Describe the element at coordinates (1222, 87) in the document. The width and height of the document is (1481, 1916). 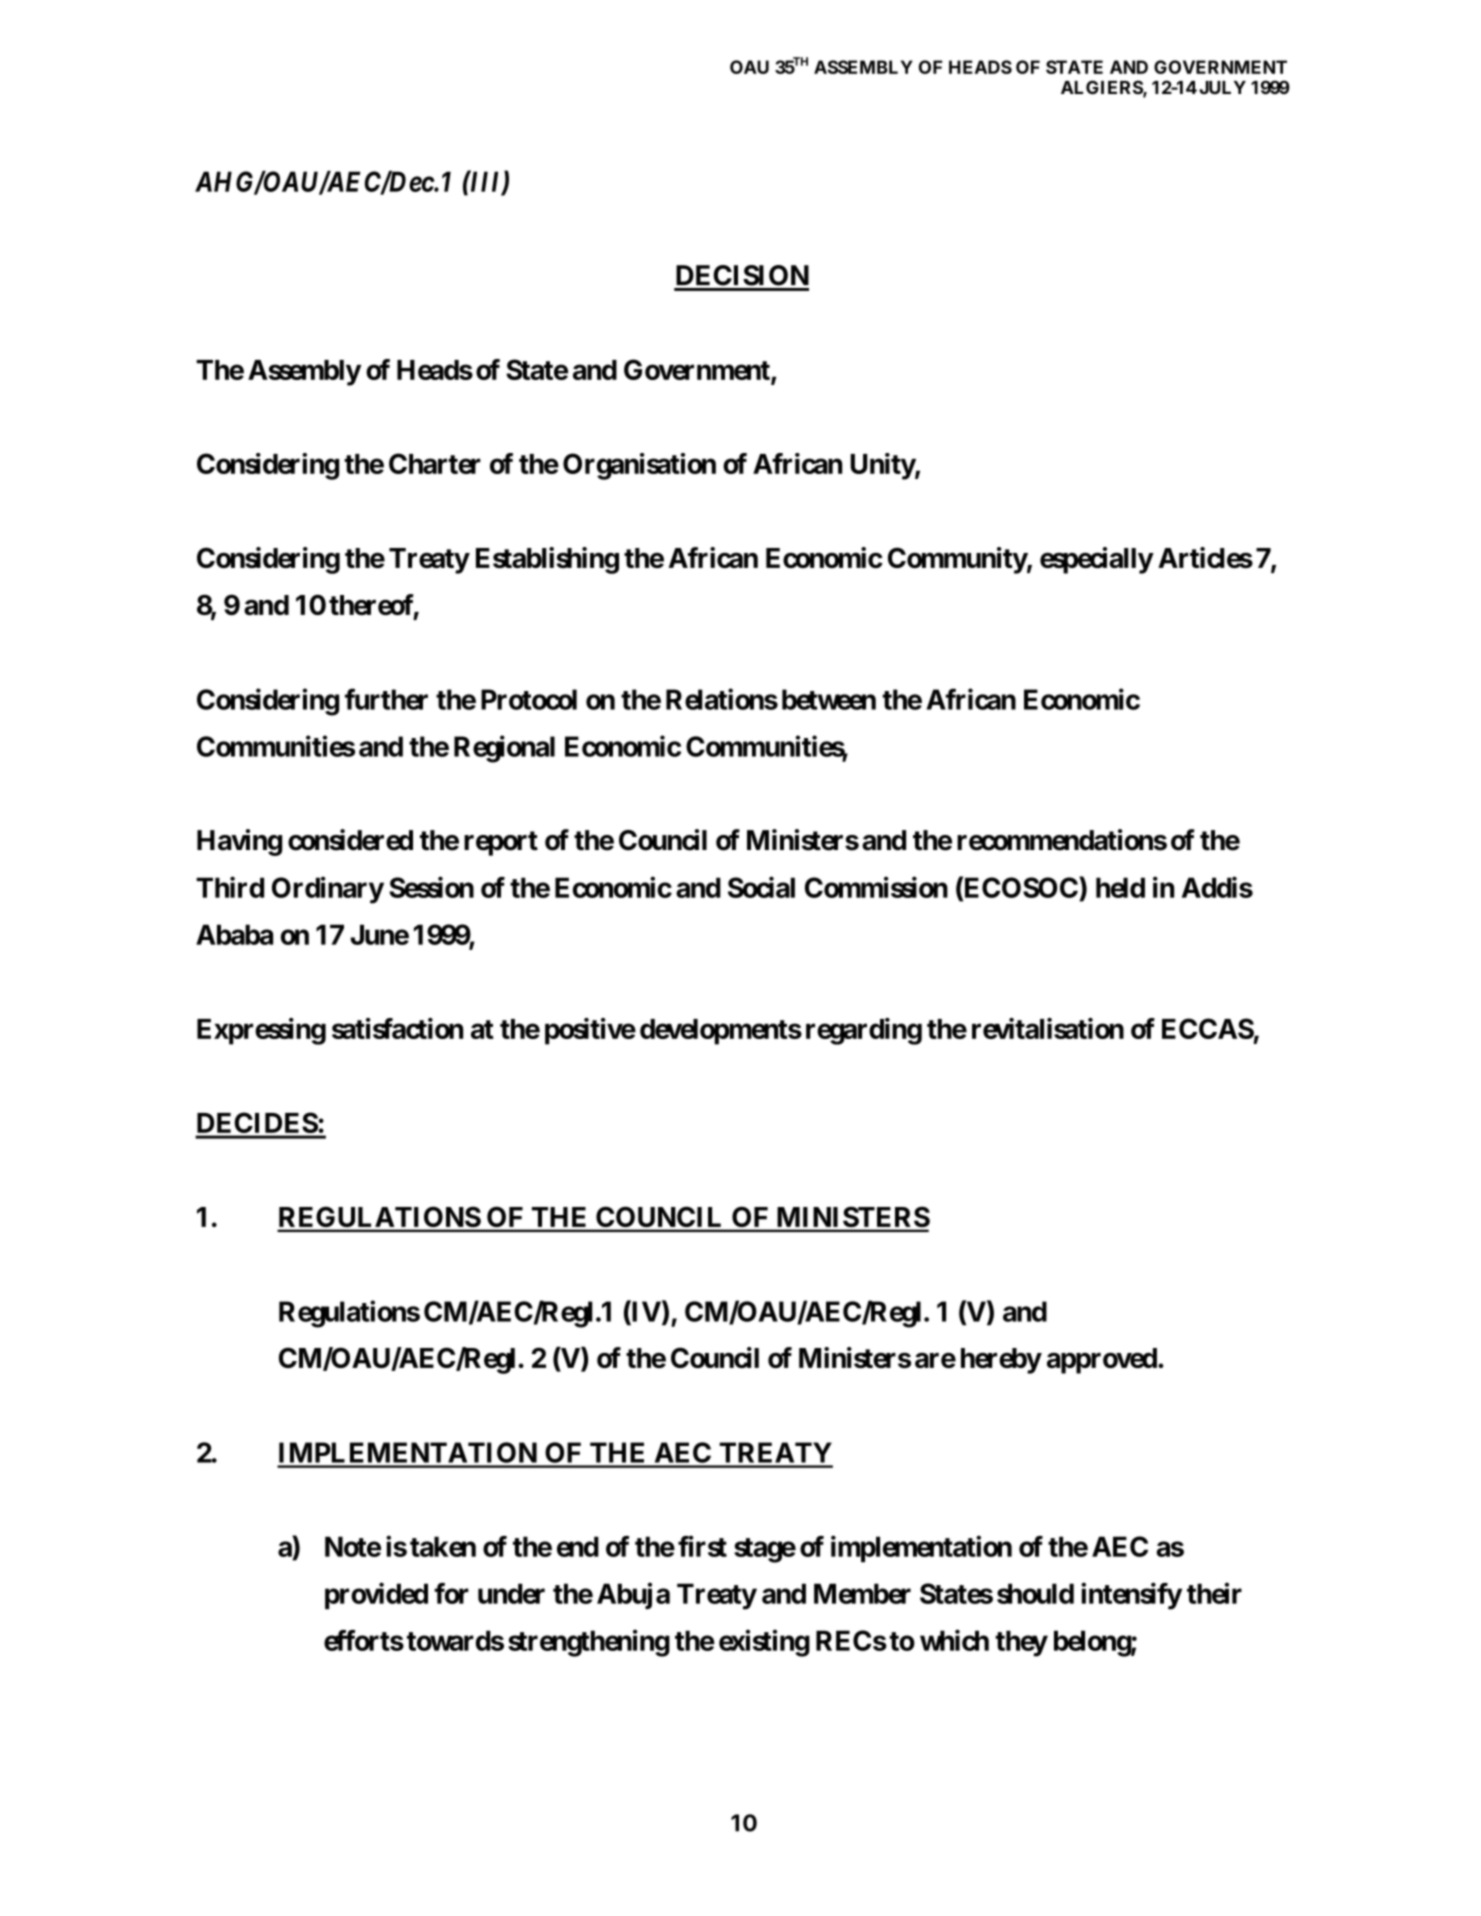
I see `JULY` at that location.
